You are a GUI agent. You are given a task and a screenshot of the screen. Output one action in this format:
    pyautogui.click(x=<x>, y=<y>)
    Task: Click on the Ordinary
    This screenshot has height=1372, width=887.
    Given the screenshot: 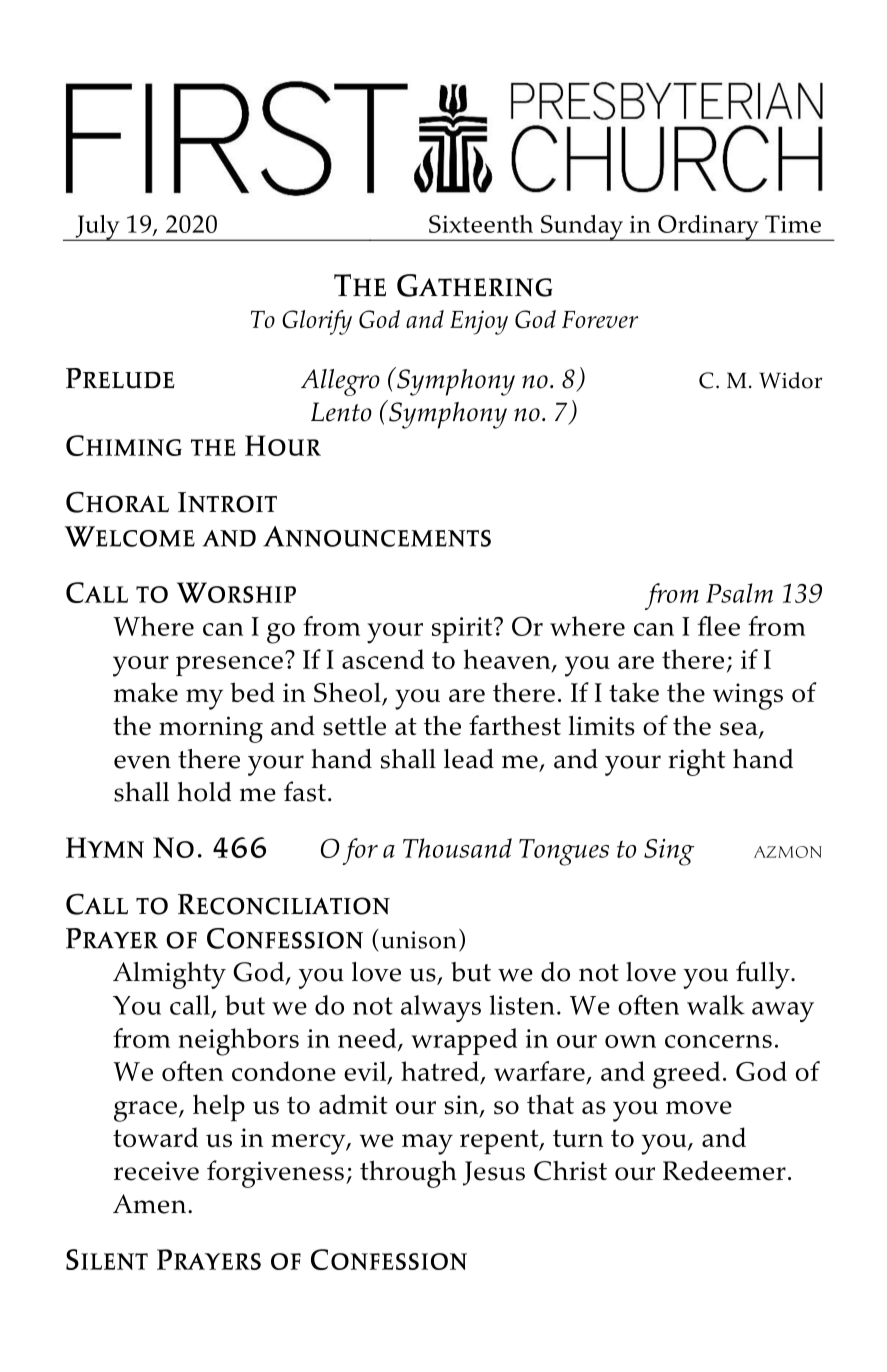 What is the action you would take?
    pyautogui.click(x=708, y=228)
